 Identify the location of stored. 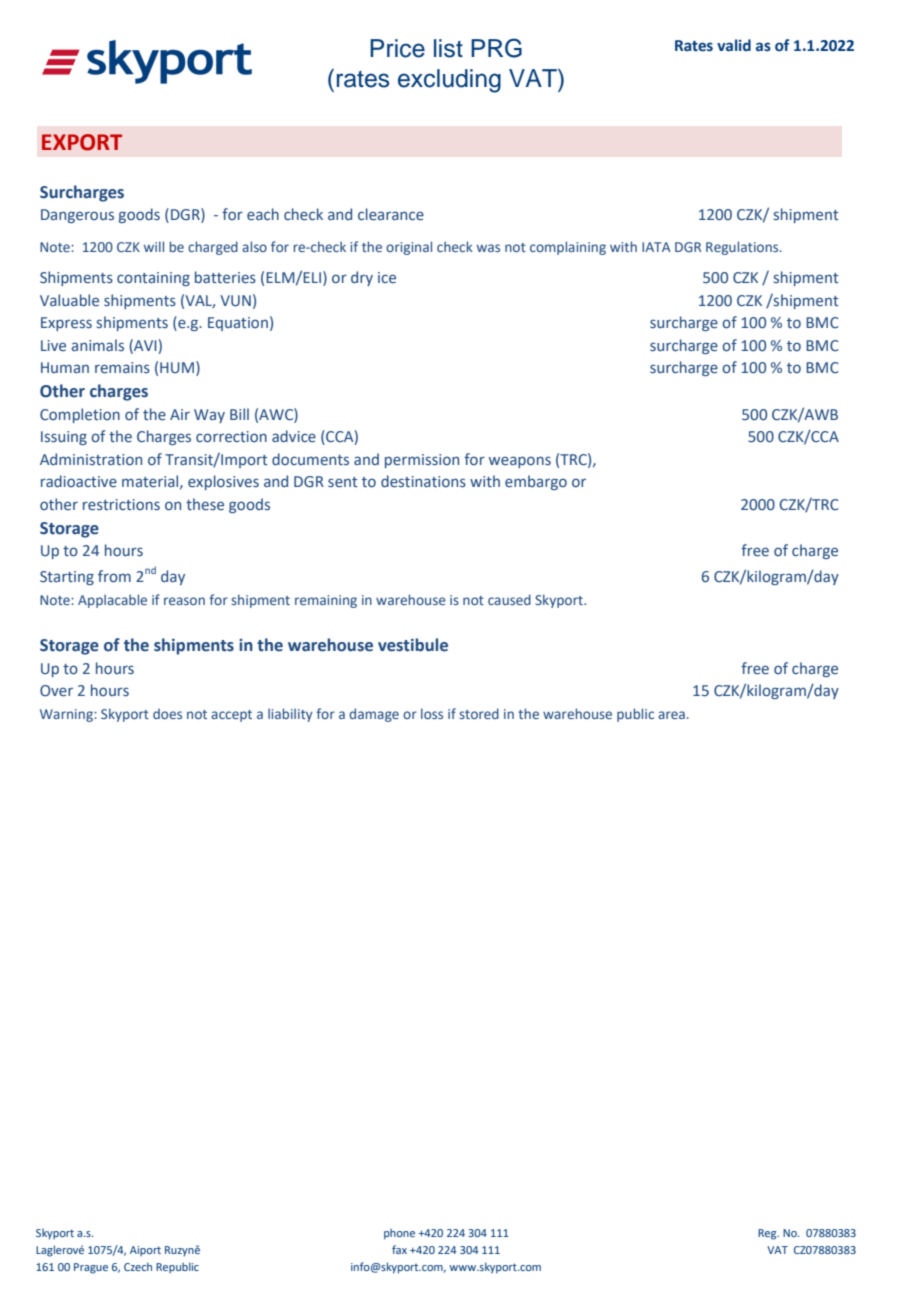
(479, 713).
